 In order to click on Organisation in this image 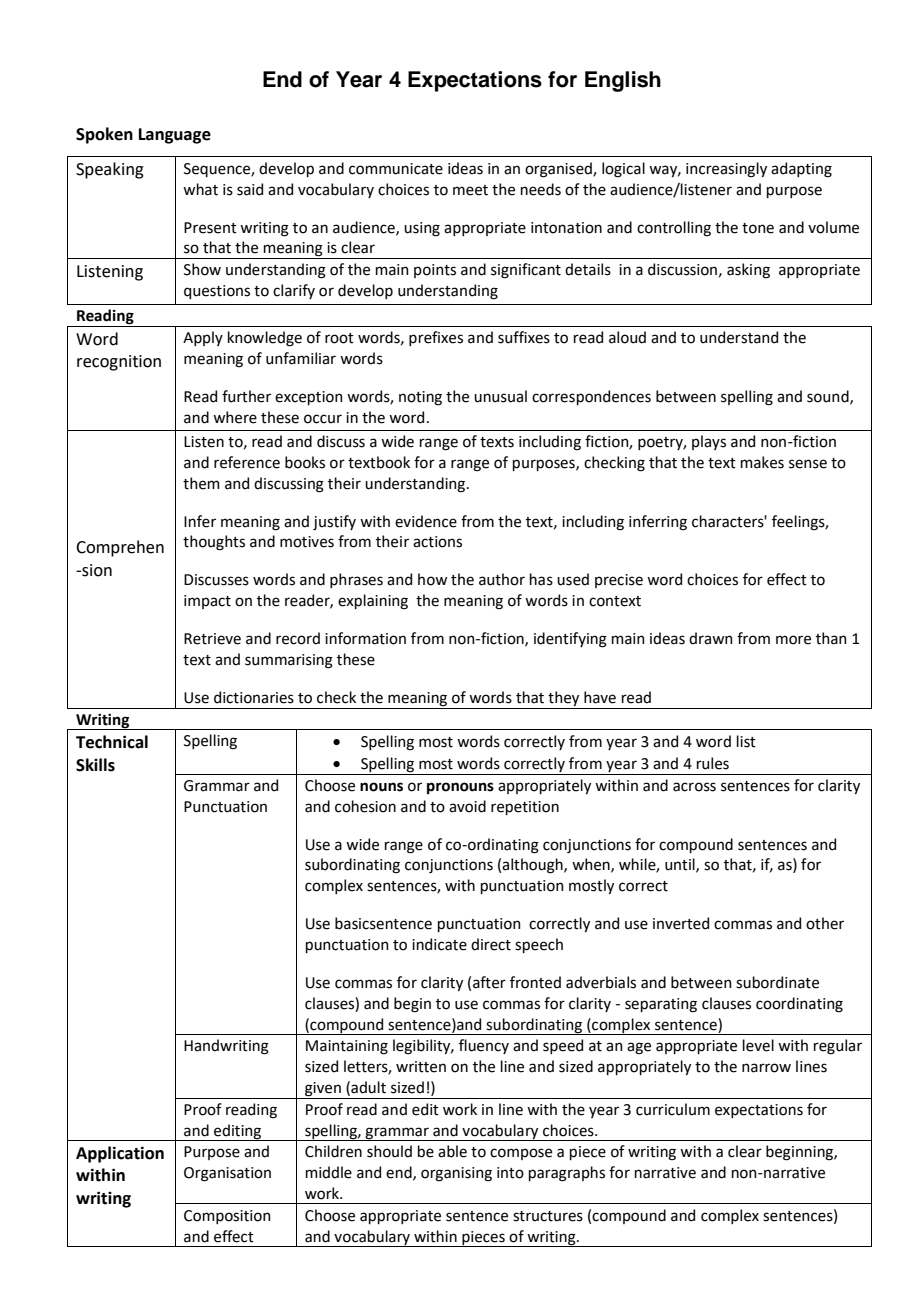, I will do `click(227, 1174)`.
